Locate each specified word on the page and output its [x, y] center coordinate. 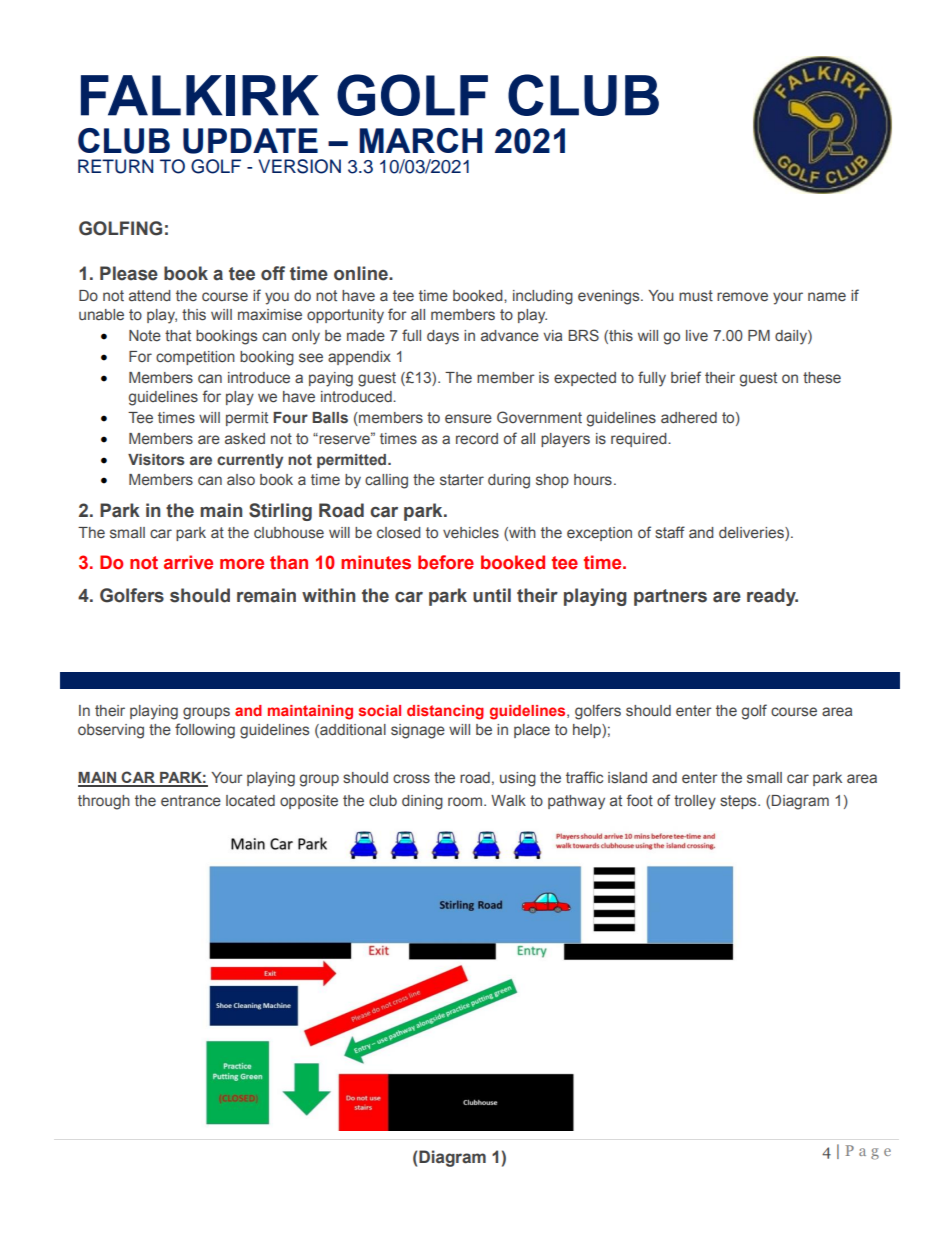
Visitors [156, 460]
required [640, 440]
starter [462, 479]
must [696, 295]
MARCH [420, 140]
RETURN [115, 166]
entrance [191, 800]
